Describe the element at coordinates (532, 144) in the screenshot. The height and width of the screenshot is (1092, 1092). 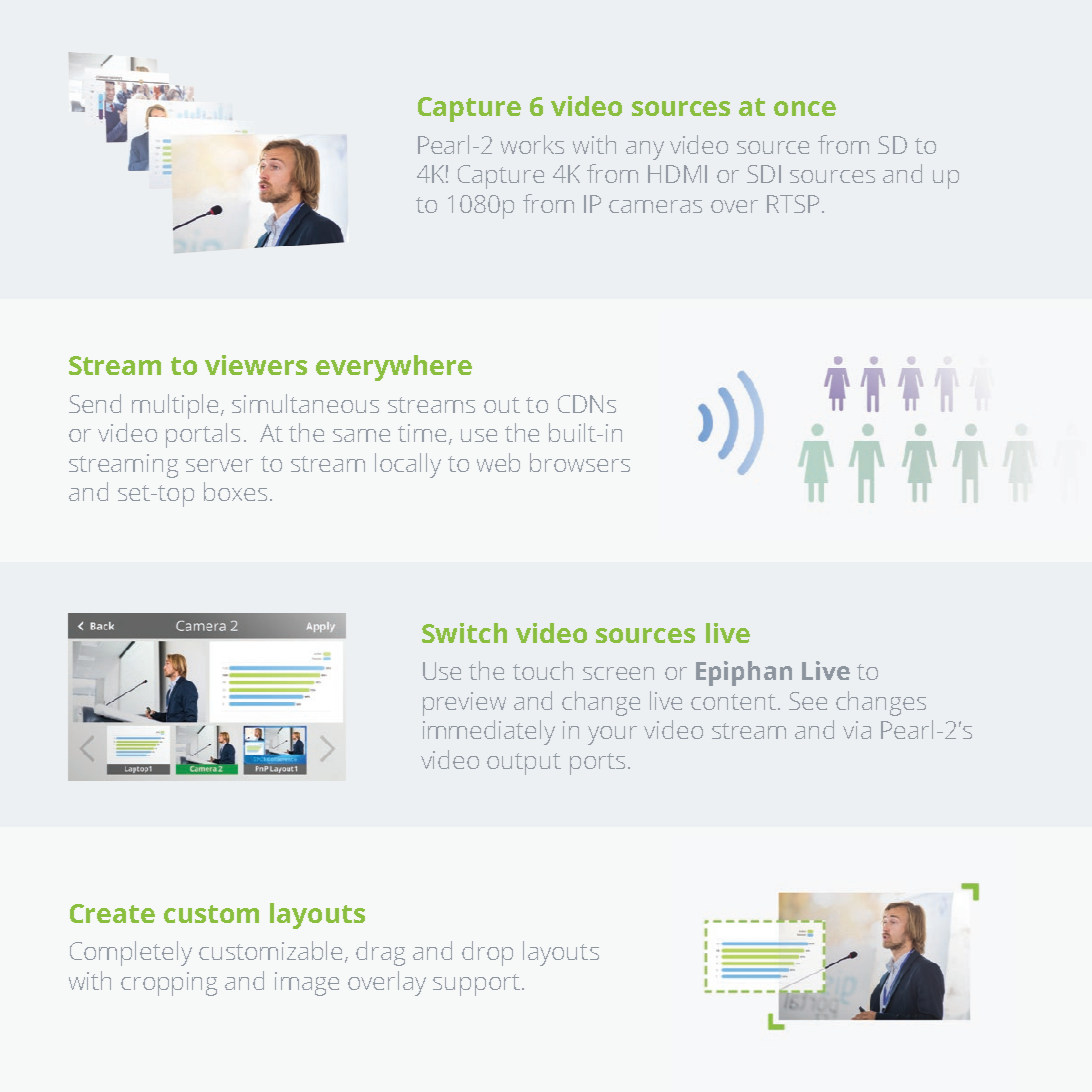
I see `works` at that location.
